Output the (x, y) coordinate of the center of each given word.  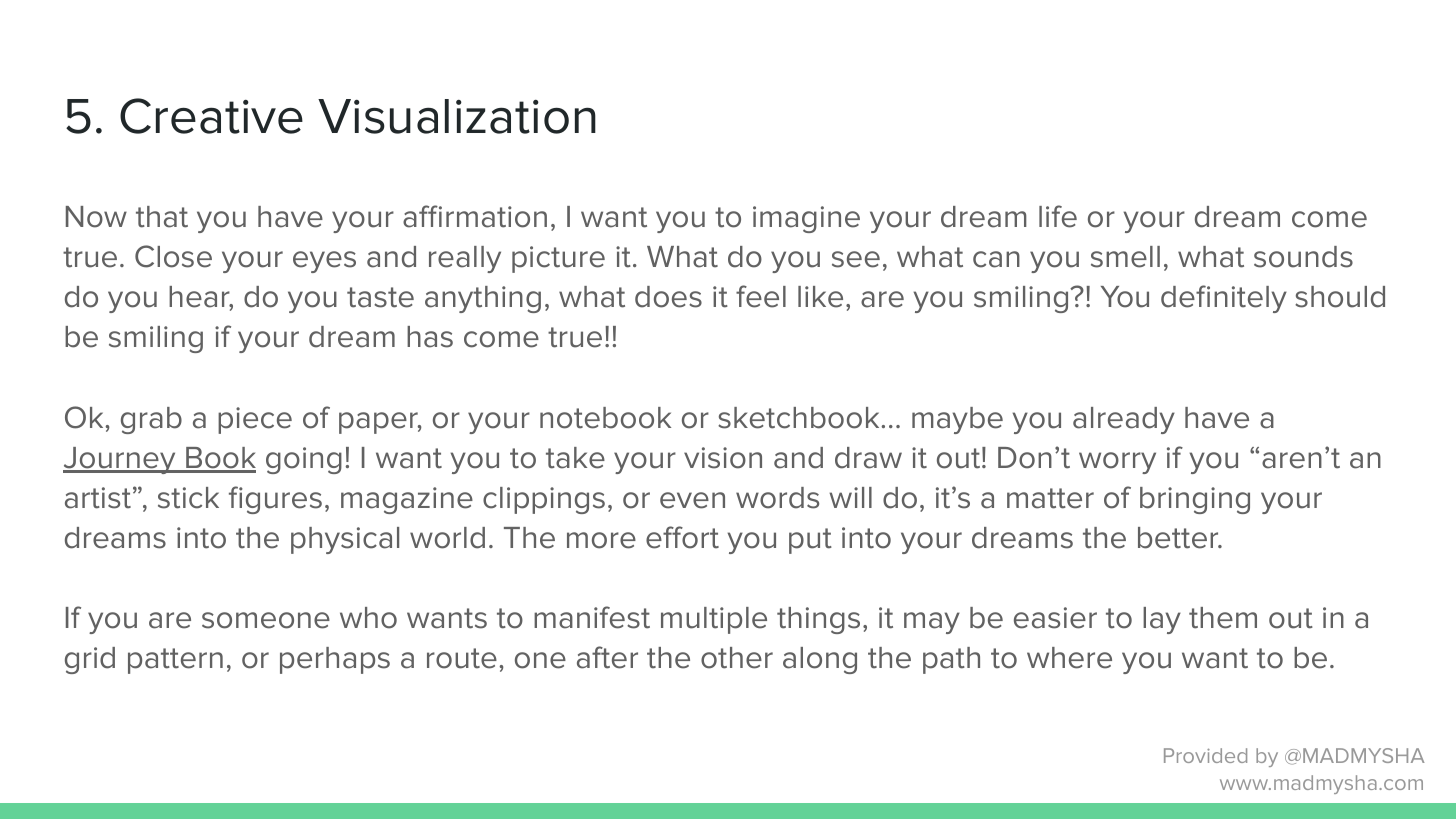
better (1179, 538)
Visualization (457, 116)
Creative (211, 116)
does (668, 297)
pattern (175, 661)
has (430, 337)
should (1340, 297)
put (810, 541)
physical (345, 540)
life (1058, 216)
